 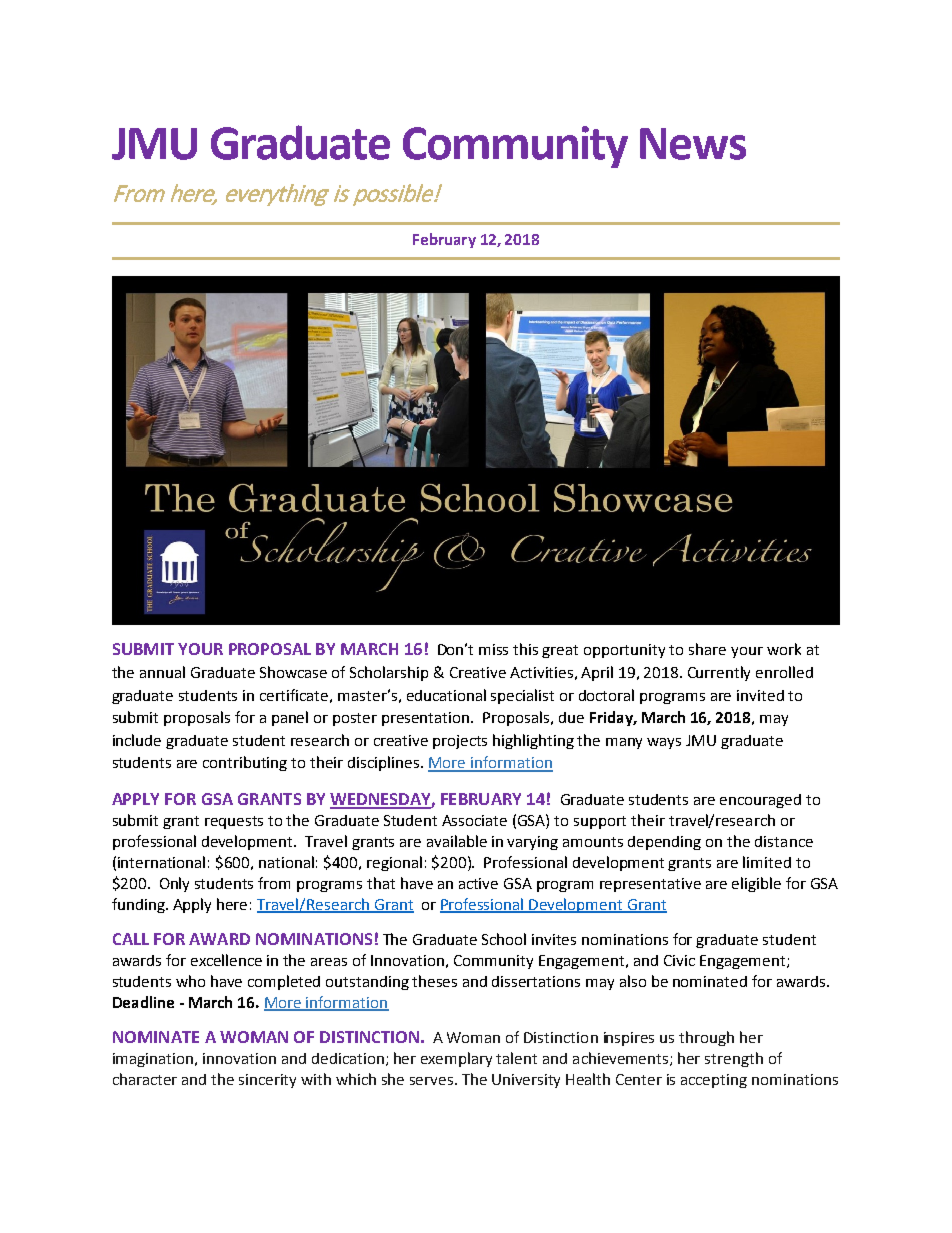 I want to click on sincerity, so click(x=267, y=1081).
